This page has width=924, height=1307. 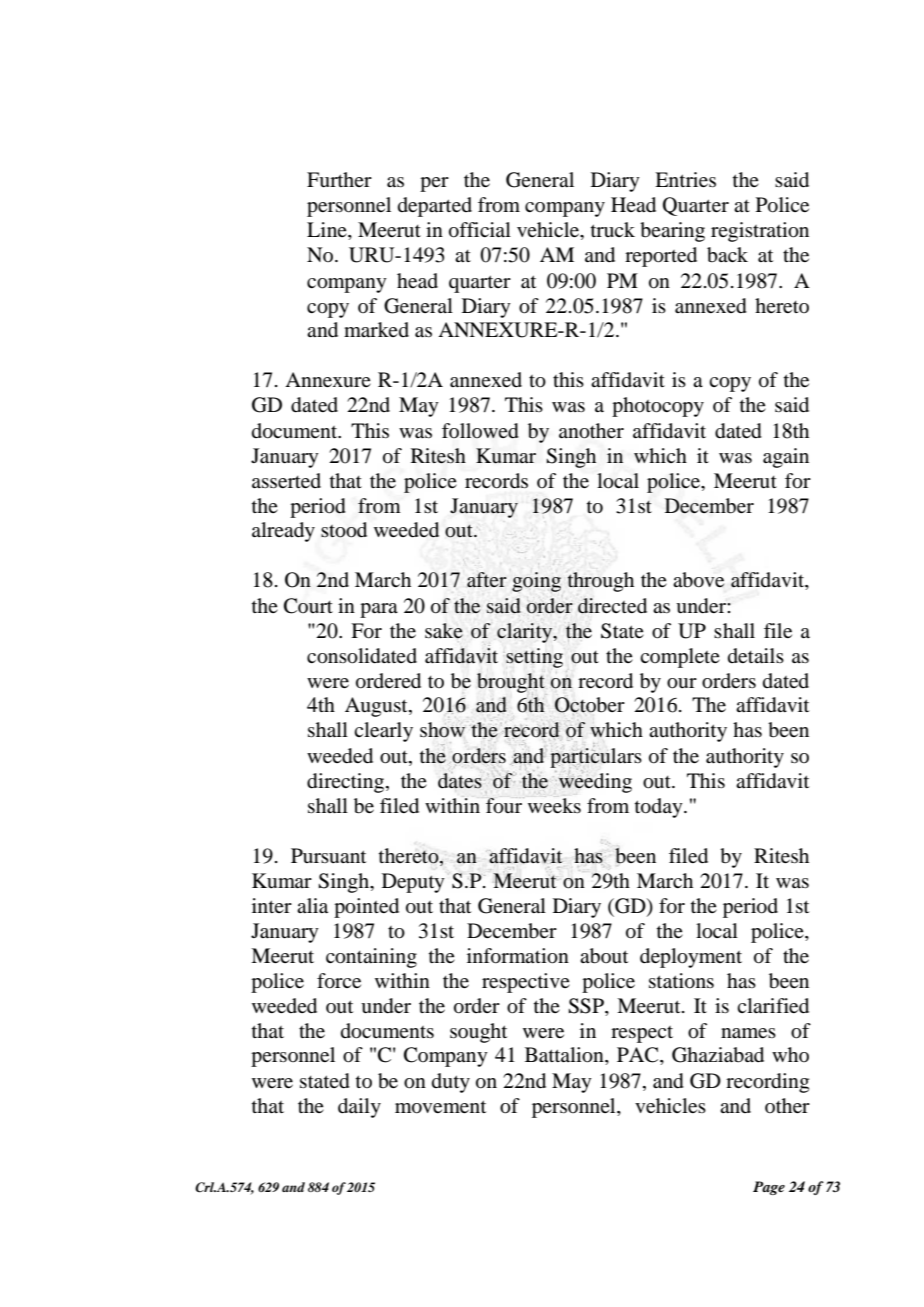 What do you see at coordinates (328, 231) in the page?
I see `Line` at bounding box center [328, 231].
